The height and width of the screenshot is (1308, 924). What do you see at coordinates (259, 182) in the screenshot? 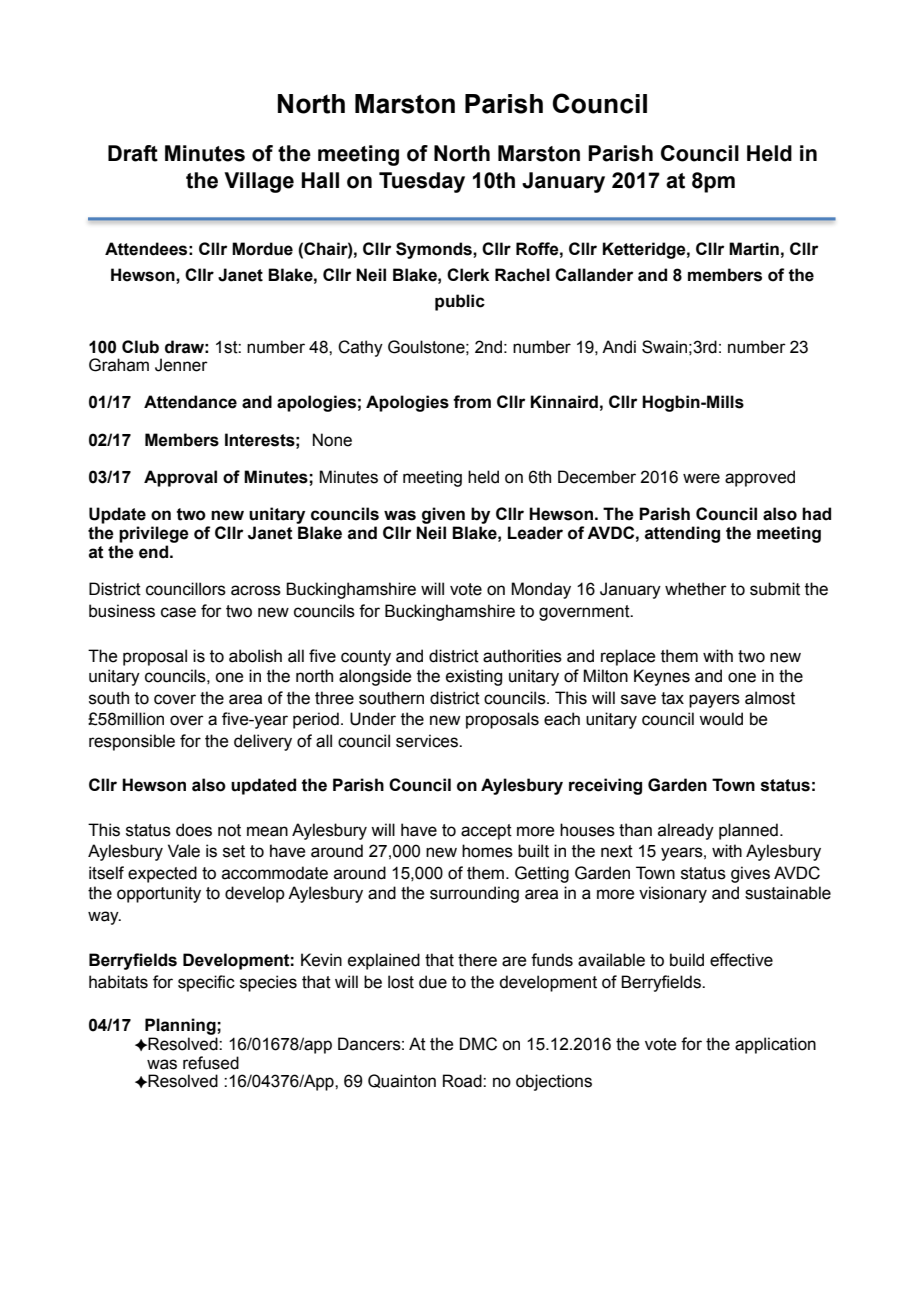
I see `Village` at bounding box center [259, 182].
